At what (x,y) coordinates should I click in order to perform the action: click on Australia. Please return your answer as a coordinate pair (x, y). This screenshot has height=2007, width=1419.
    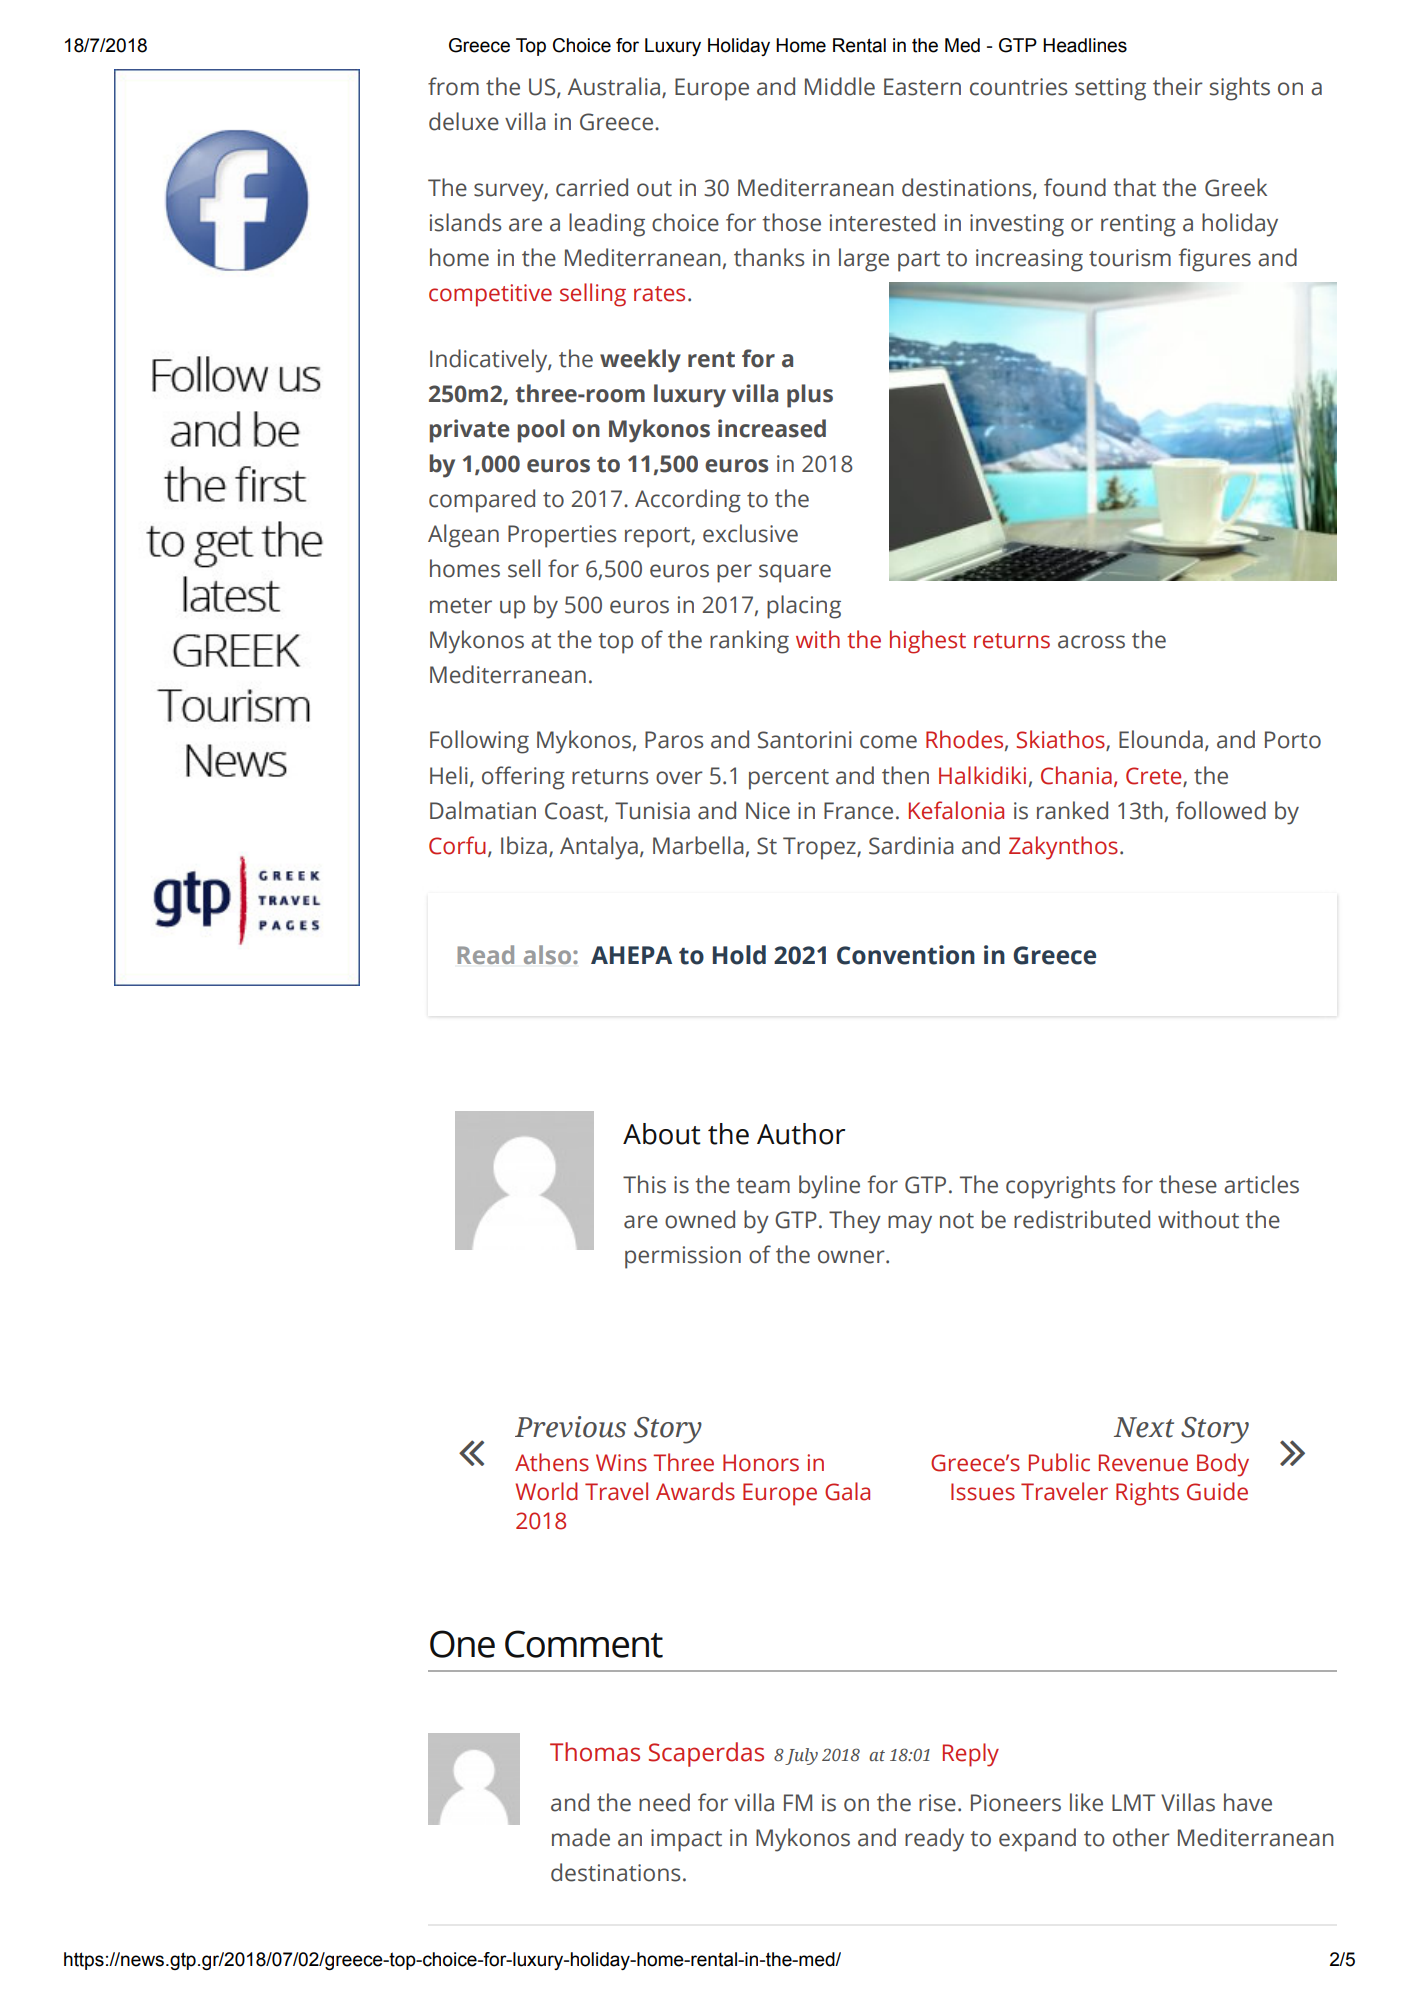
    Looking at the image, I should click on (615, 87).
